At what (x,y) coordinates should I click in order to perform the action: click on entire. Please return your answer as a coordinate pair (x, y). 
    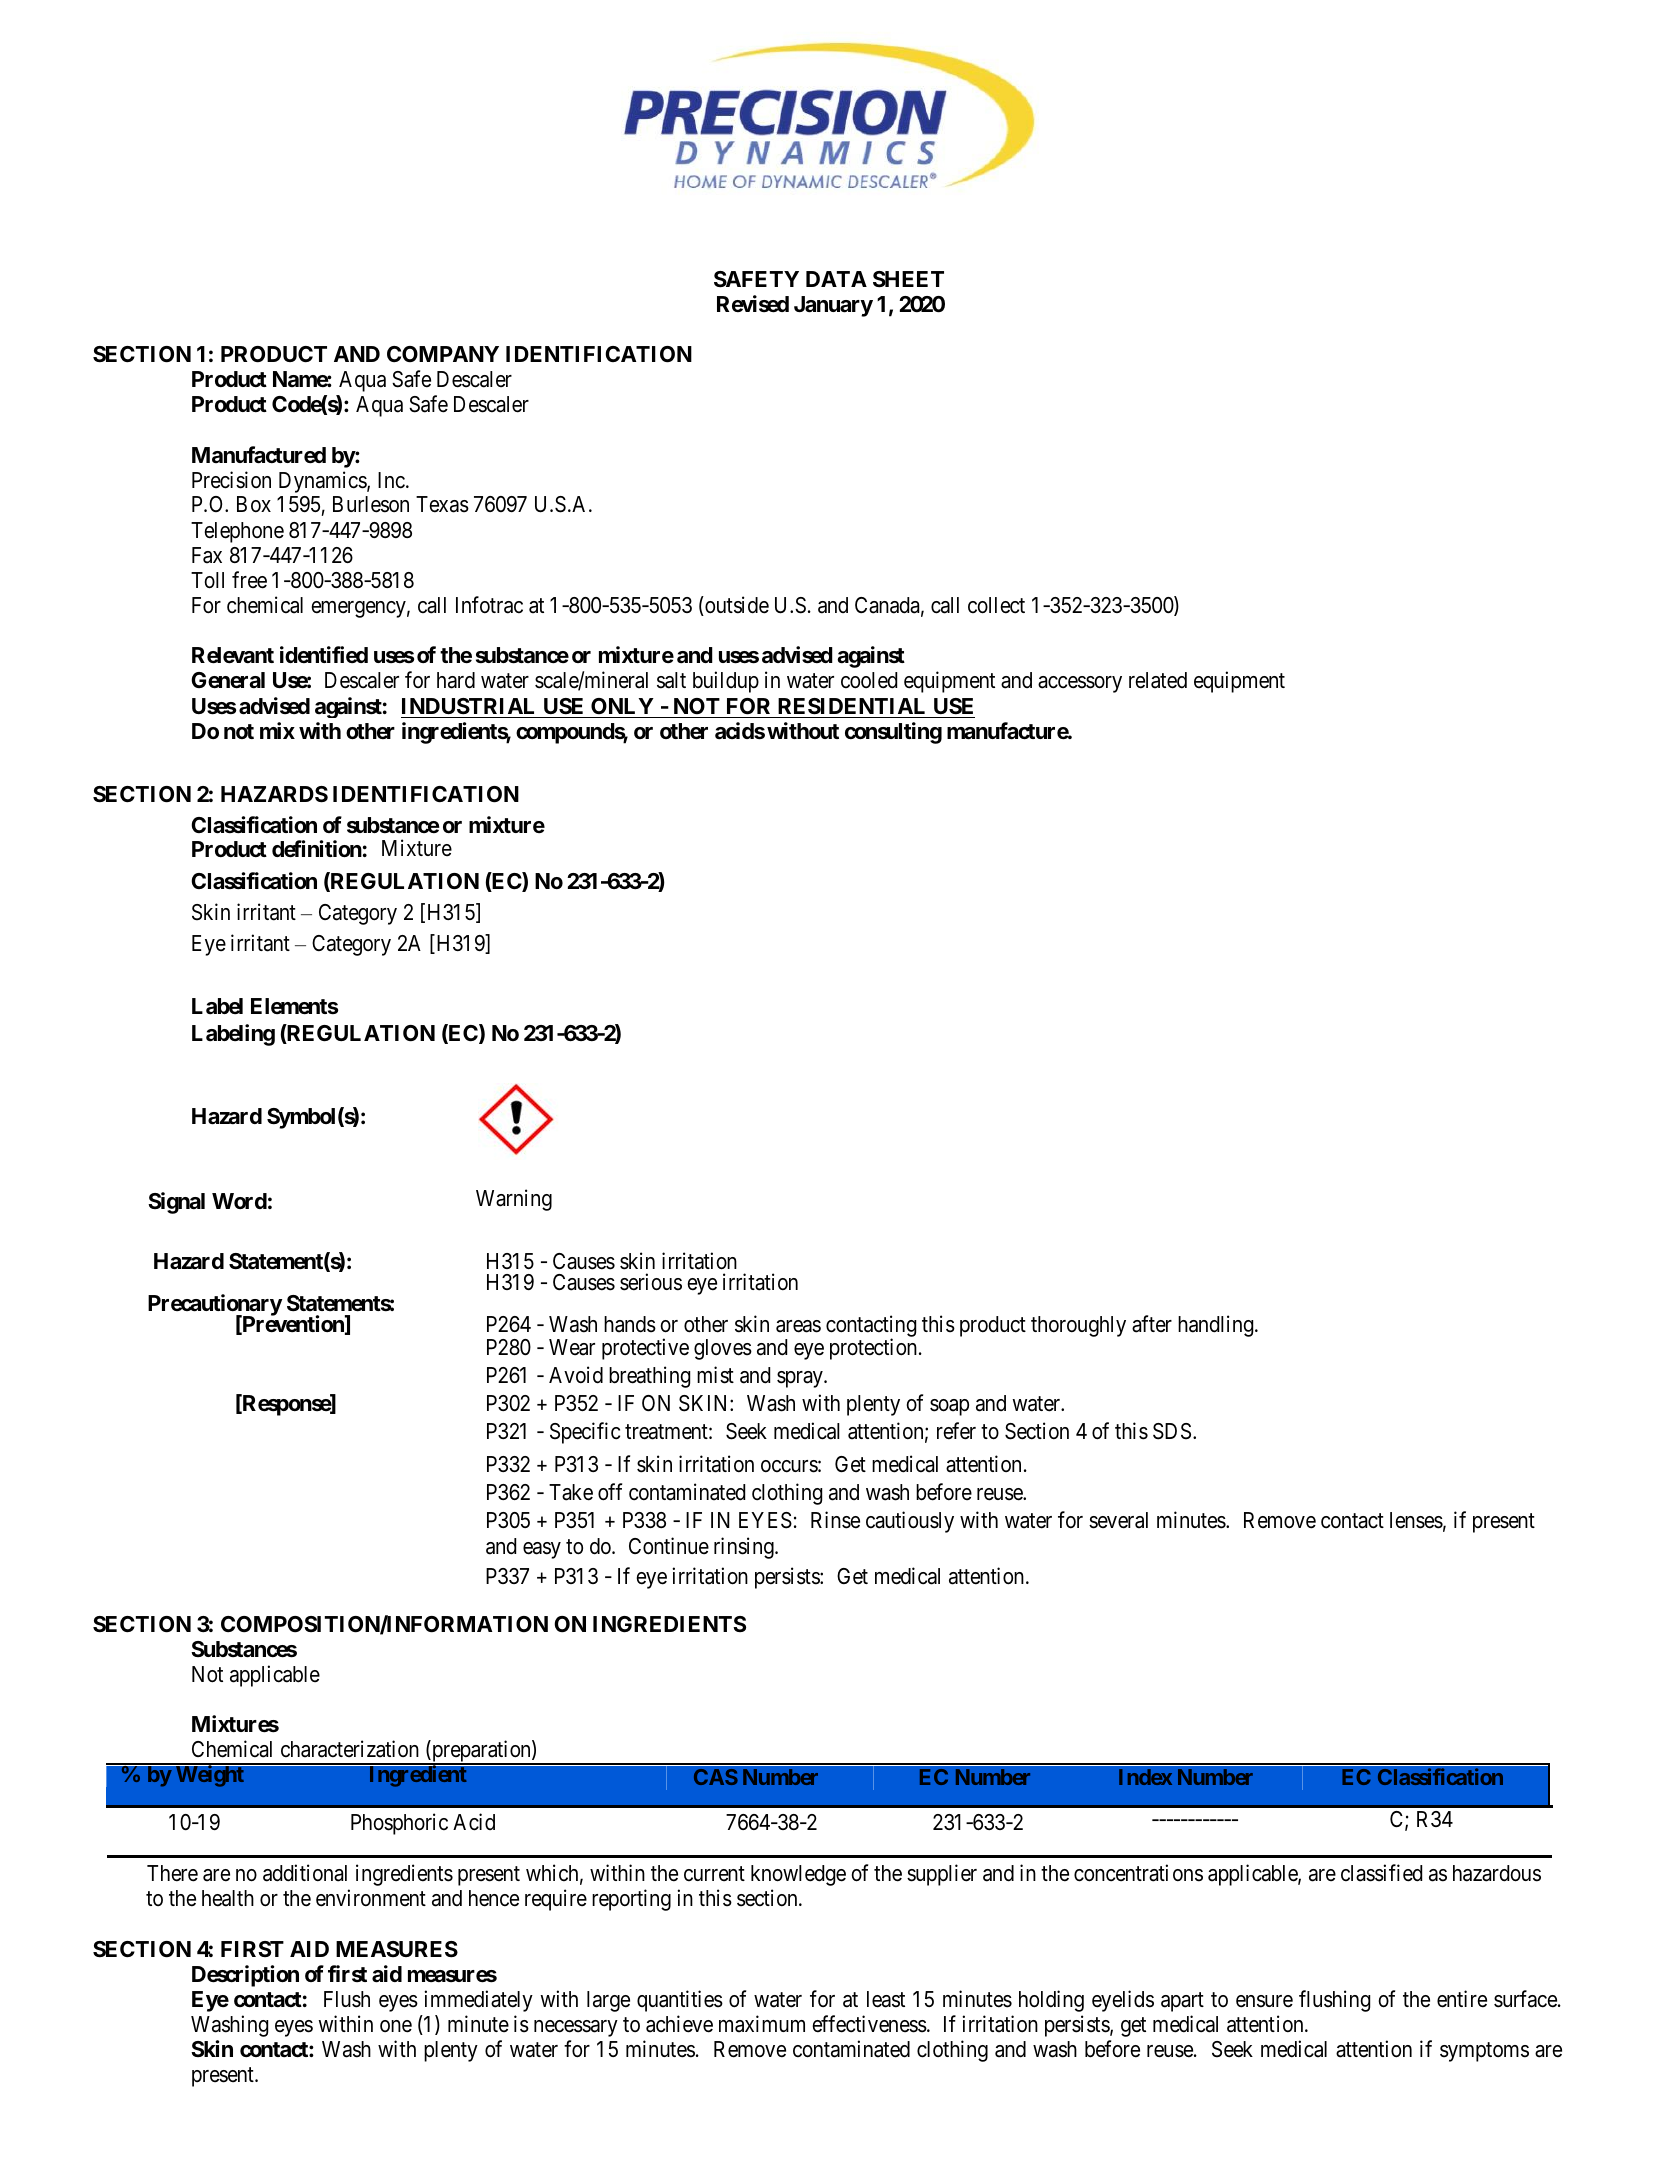
    Looking at the image, I should click on (1462, 1999).
